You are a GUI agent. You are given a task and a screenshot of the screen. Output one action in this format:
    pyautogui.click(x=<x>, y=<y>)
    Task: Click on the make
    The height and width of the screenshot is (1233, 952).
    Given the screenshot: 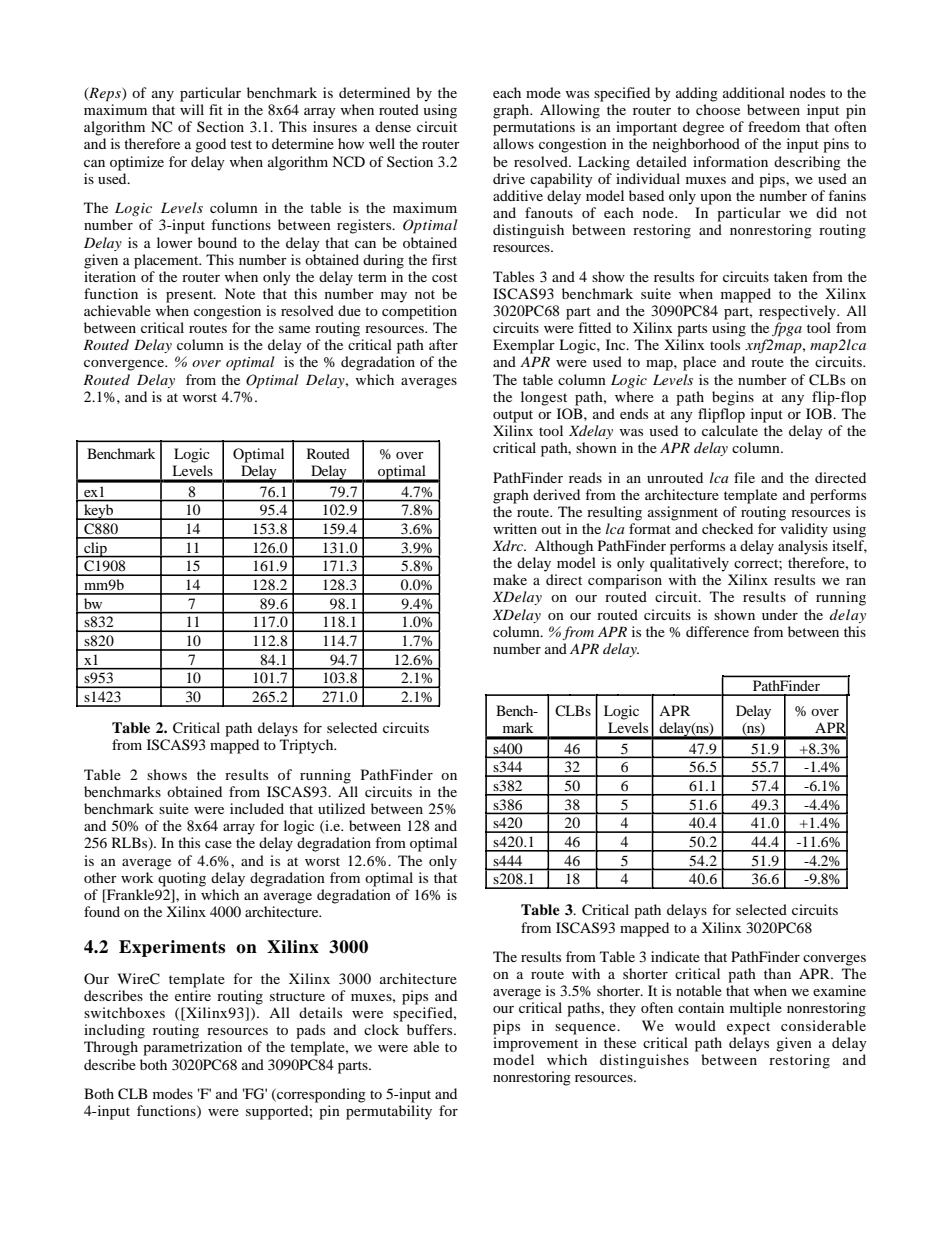 What is the action you would take?
    pyautogui.click(x=510, y=579)
